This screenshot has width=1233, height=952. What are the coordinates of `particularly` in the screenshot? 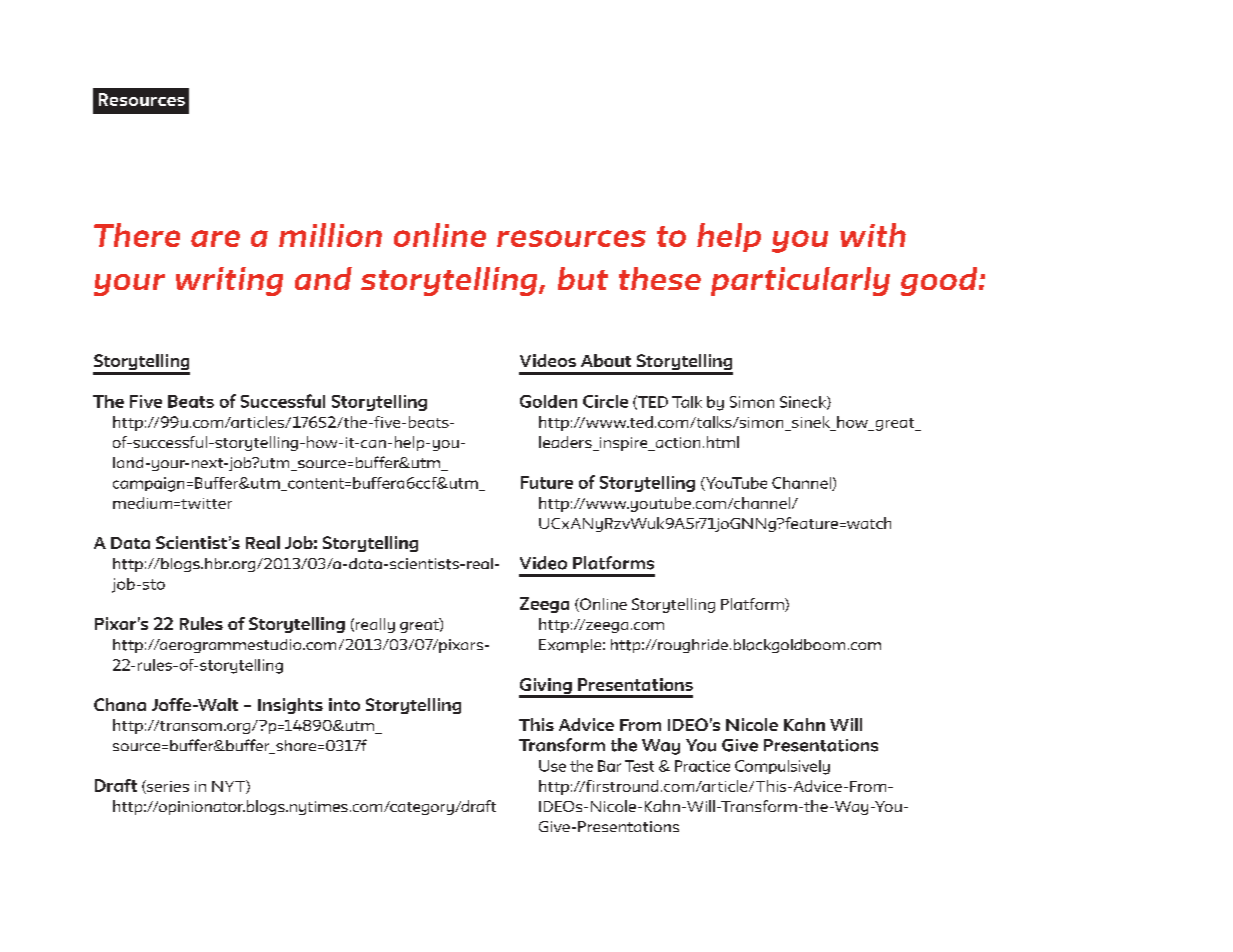 It's located at (800, 281).
